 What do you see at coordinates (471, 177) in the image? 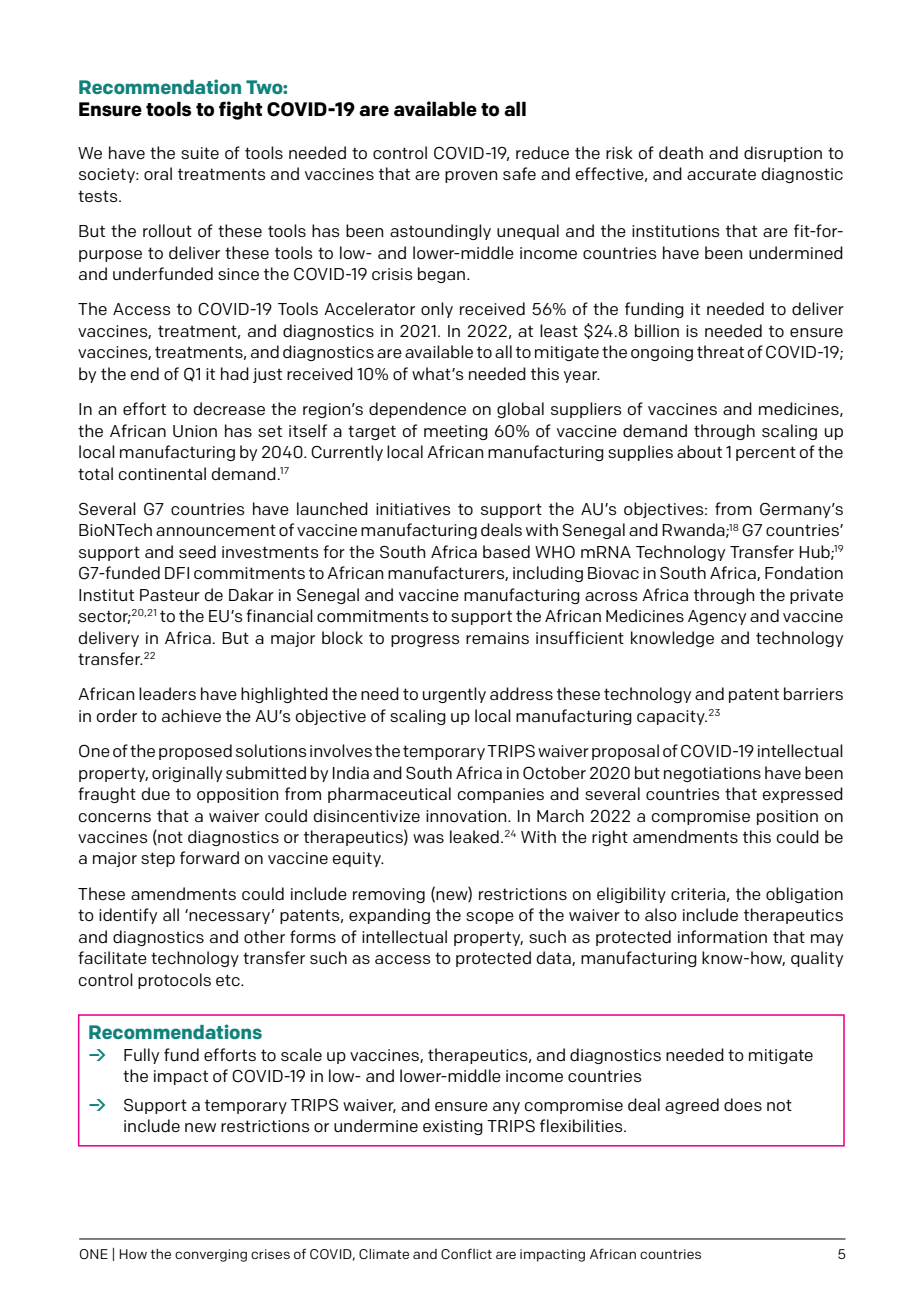
I see `proven` at bounding box center [471, 177].
